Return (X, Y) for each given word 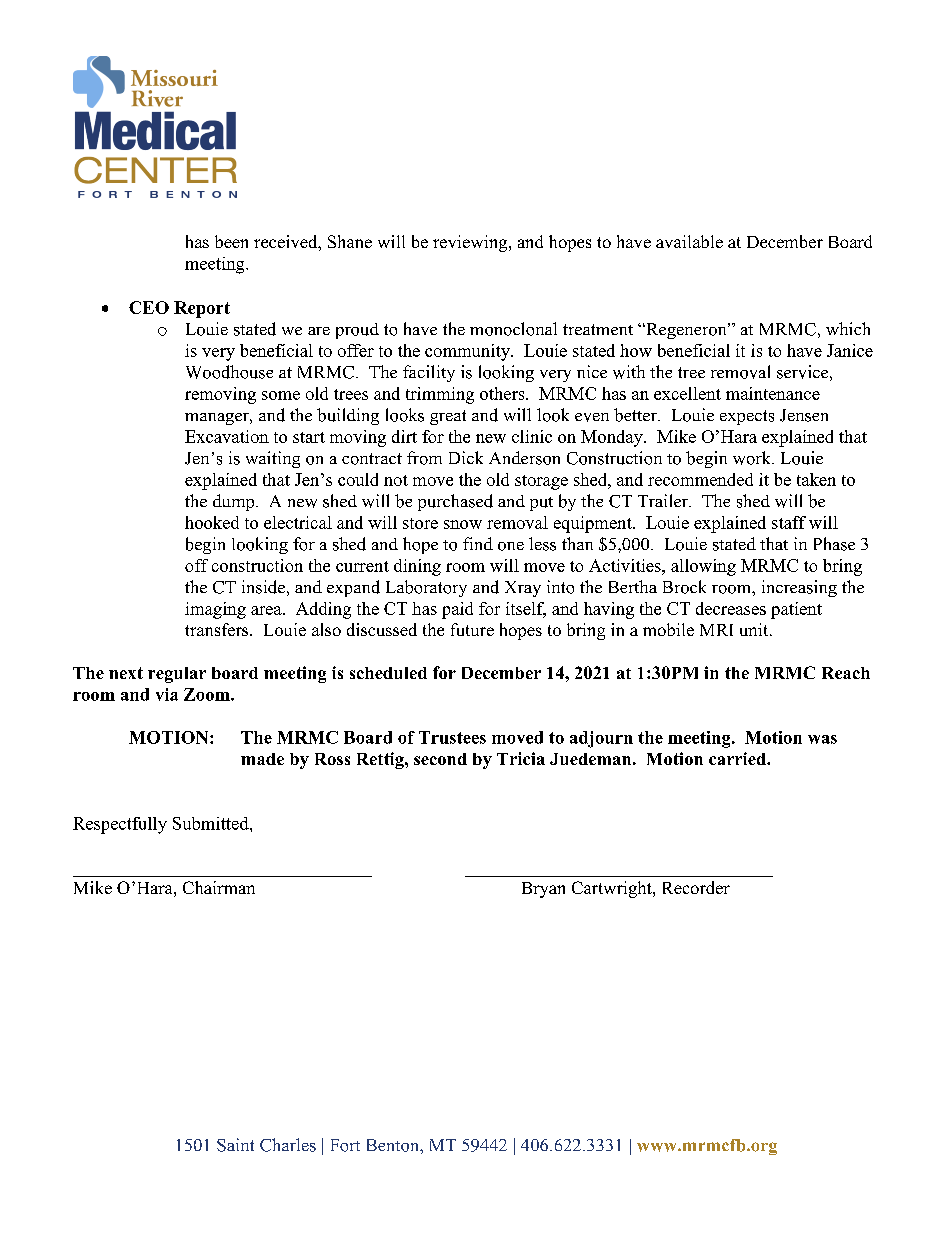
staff (789, 522)
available (689, 241)
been (231, 241)
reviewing (471, 243)
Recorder (696, 887)
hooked (212, 522)
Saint (235, 1145)
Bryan (543, 890)
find (478, 543)
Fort (345, 1145)
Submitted (212, 823)
